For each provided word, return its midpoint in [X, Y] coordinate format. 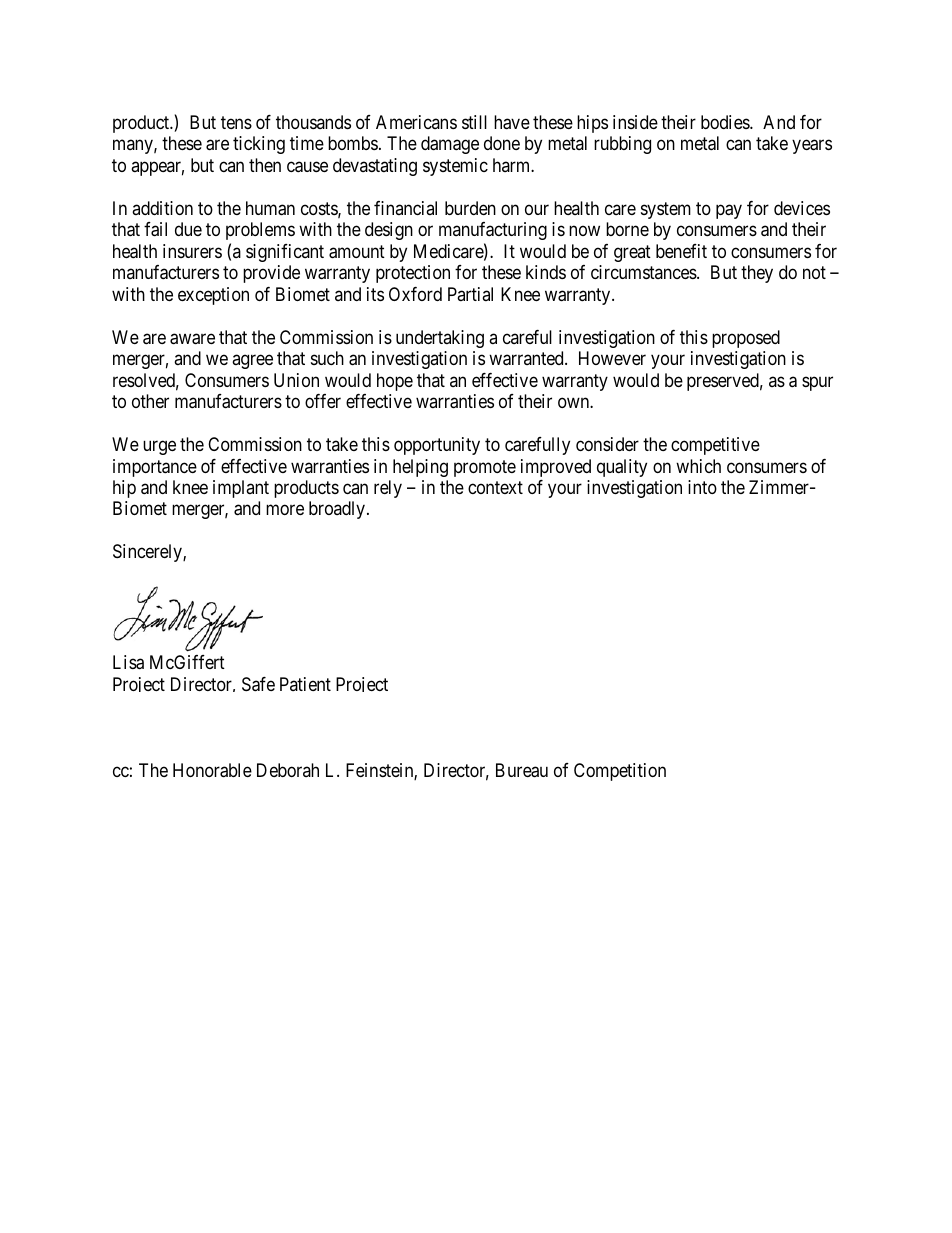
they [757, 274]
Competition [620, 772]
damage [450, 145]
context [495, 487]
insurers [192, 251]
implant [241, 489]
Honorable [212, 770]
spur [817, 383]
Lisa [128, 662]
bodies [726, 122]
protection [413, 274]
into [702, 487]
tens [236, 122]
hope [395, 382]
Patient [305, 684]
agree [252, 362]
